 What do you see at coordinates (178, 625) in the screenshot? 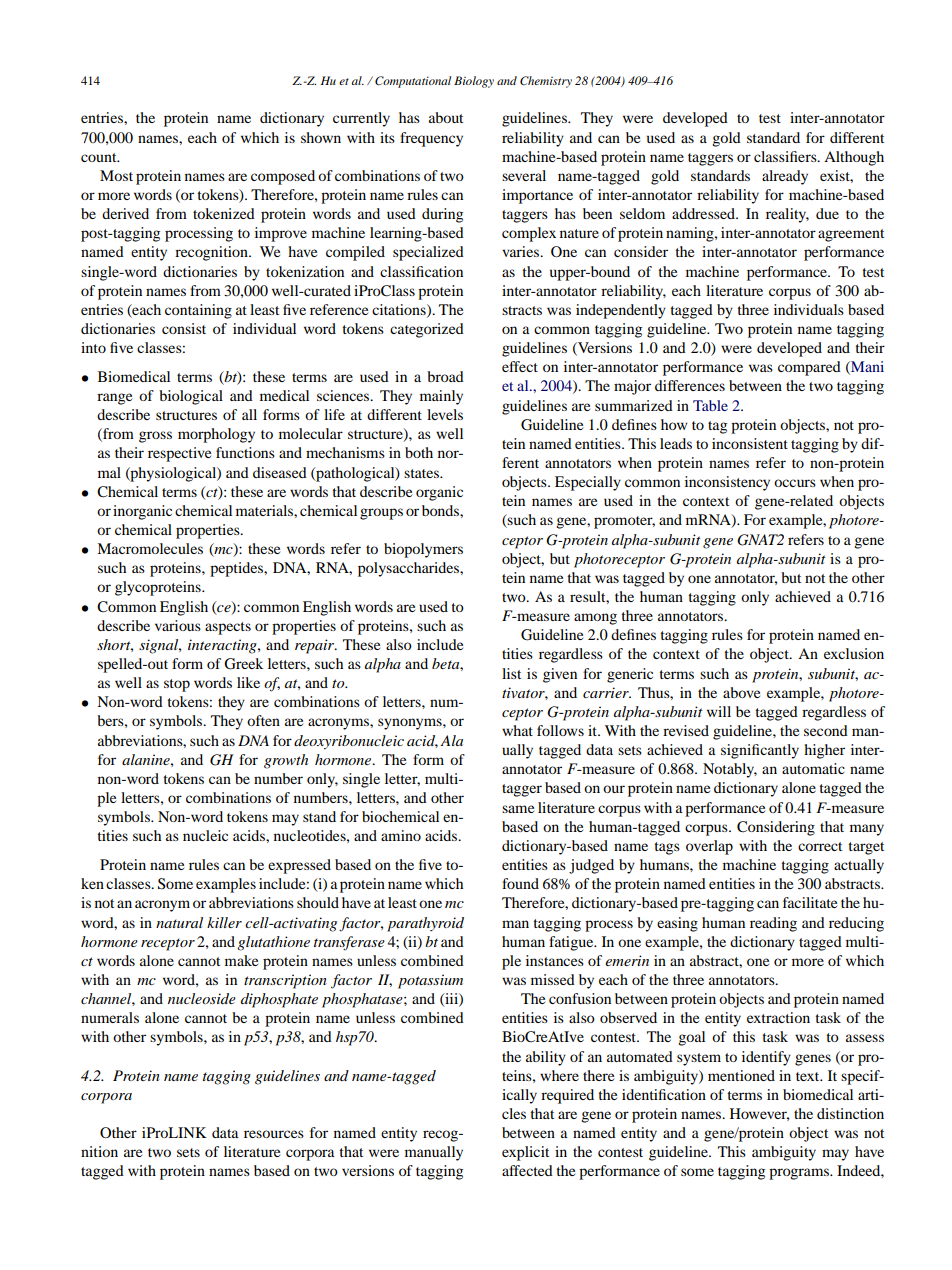
I see `various` at bounding box center [178, 625].
